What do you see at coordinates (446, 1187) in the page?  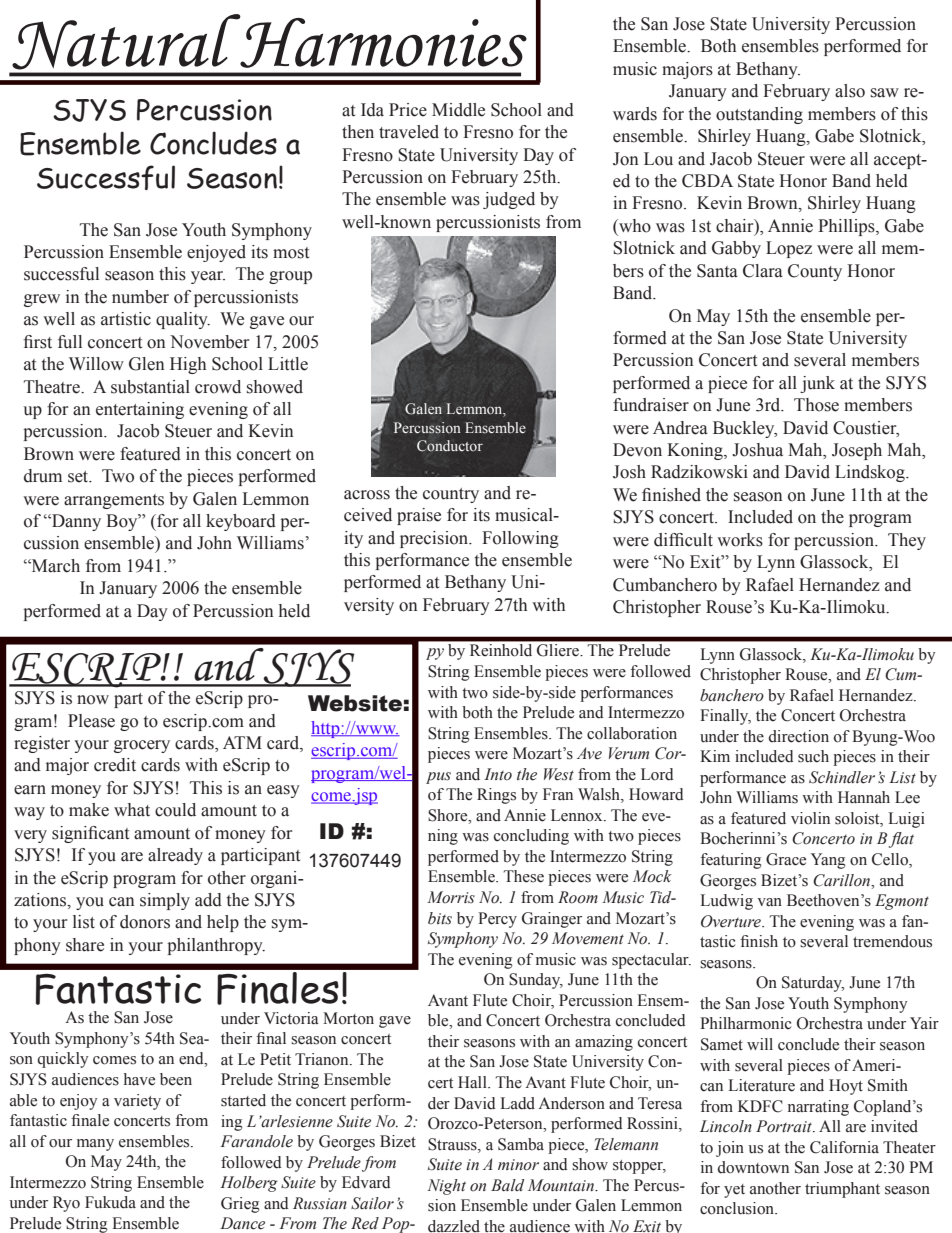 I see `Night` at bounding box center [446, 1187].
